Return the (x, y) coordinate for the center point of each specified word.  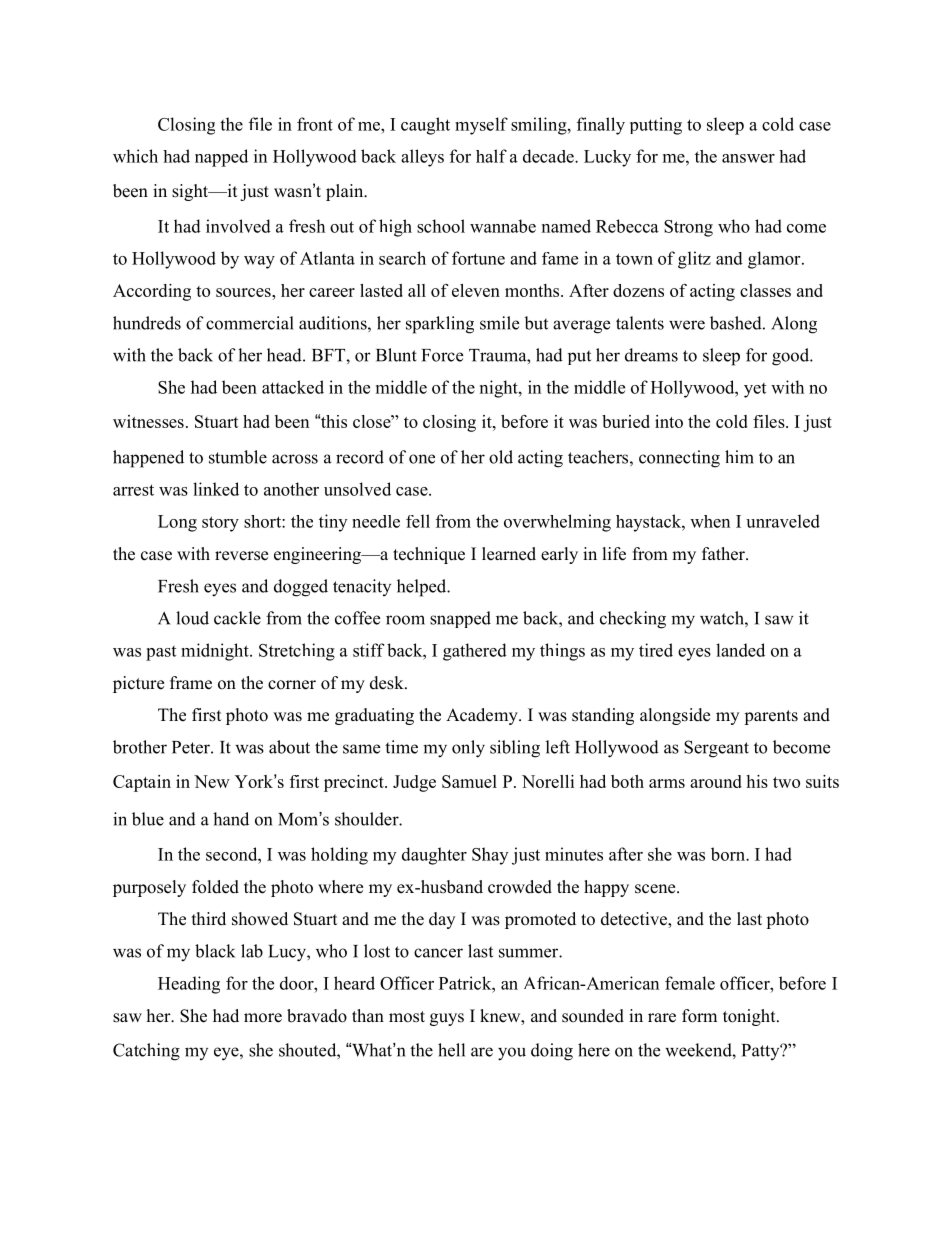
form (699, 1016)
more (263, 1018)
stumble (238, 457)
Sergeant (716, 749)
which (135, 156)
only (468, 749)
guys (447, 1019)
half (491, 156)
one (422, 459)
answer (748, 158)
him (739, 457)
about (289, 747)
